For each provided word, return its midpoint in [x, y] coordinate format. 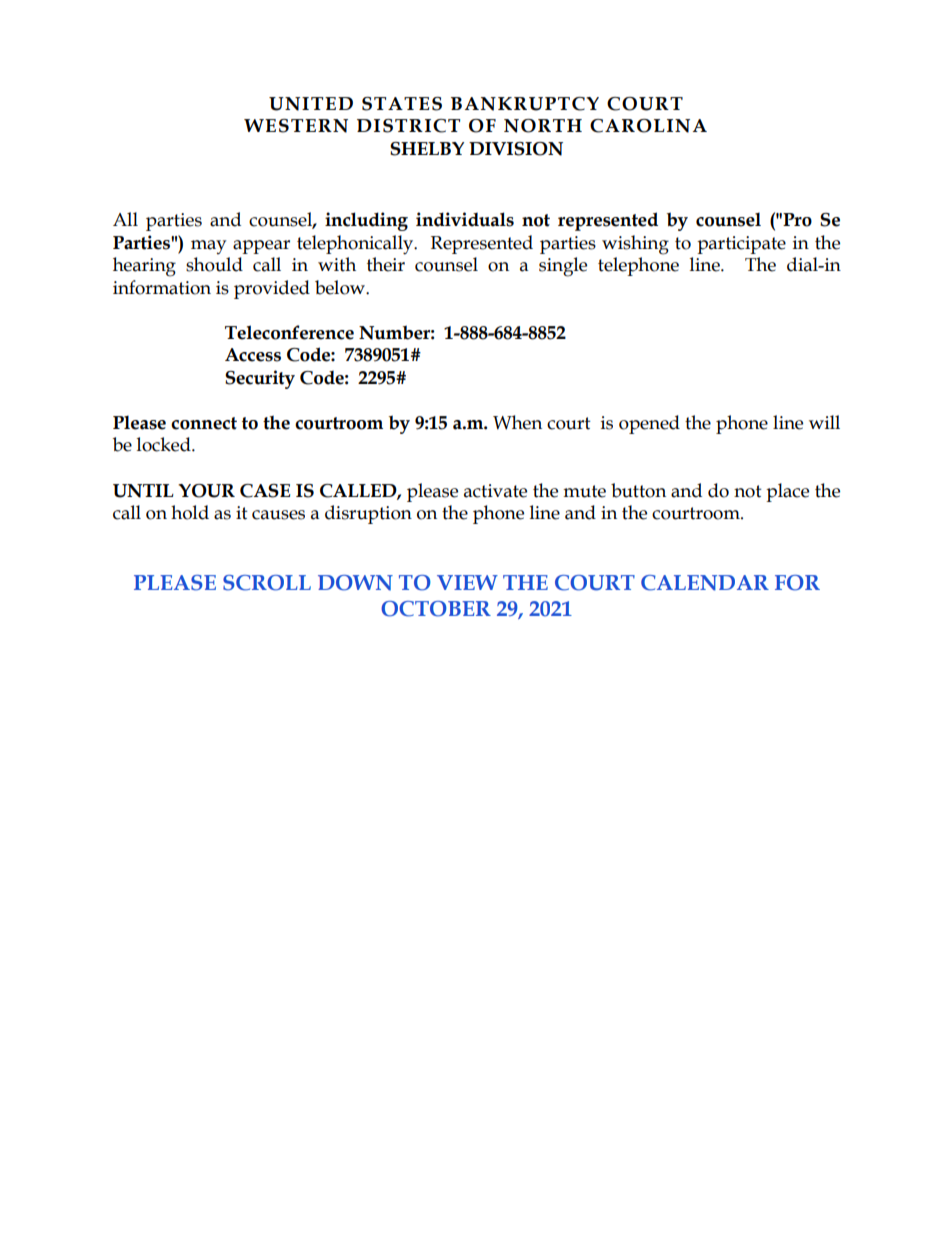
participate [741, 245]
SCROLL [267, 583]
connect [204, 423]
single [563, 267]
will [824, 422]
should [214, 264]
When [517, 422]
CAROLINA [648, 126]
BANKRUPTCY [525, 104]
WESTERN [296, 126]
